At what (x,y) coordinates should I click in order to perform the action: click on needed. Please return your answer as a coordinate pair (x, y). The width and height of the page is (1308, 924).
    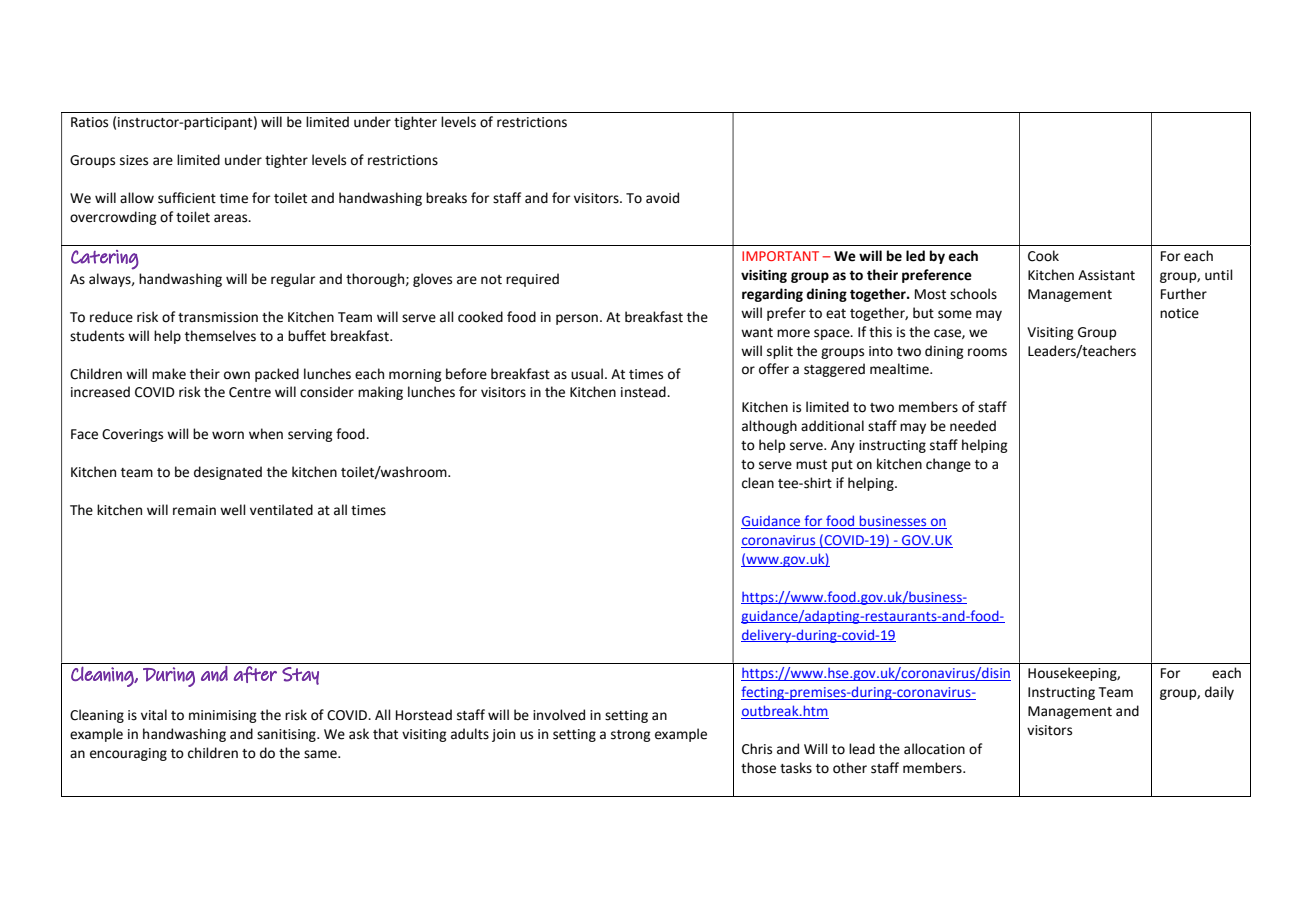
    Looking at the image, I should click on (973, 426).
